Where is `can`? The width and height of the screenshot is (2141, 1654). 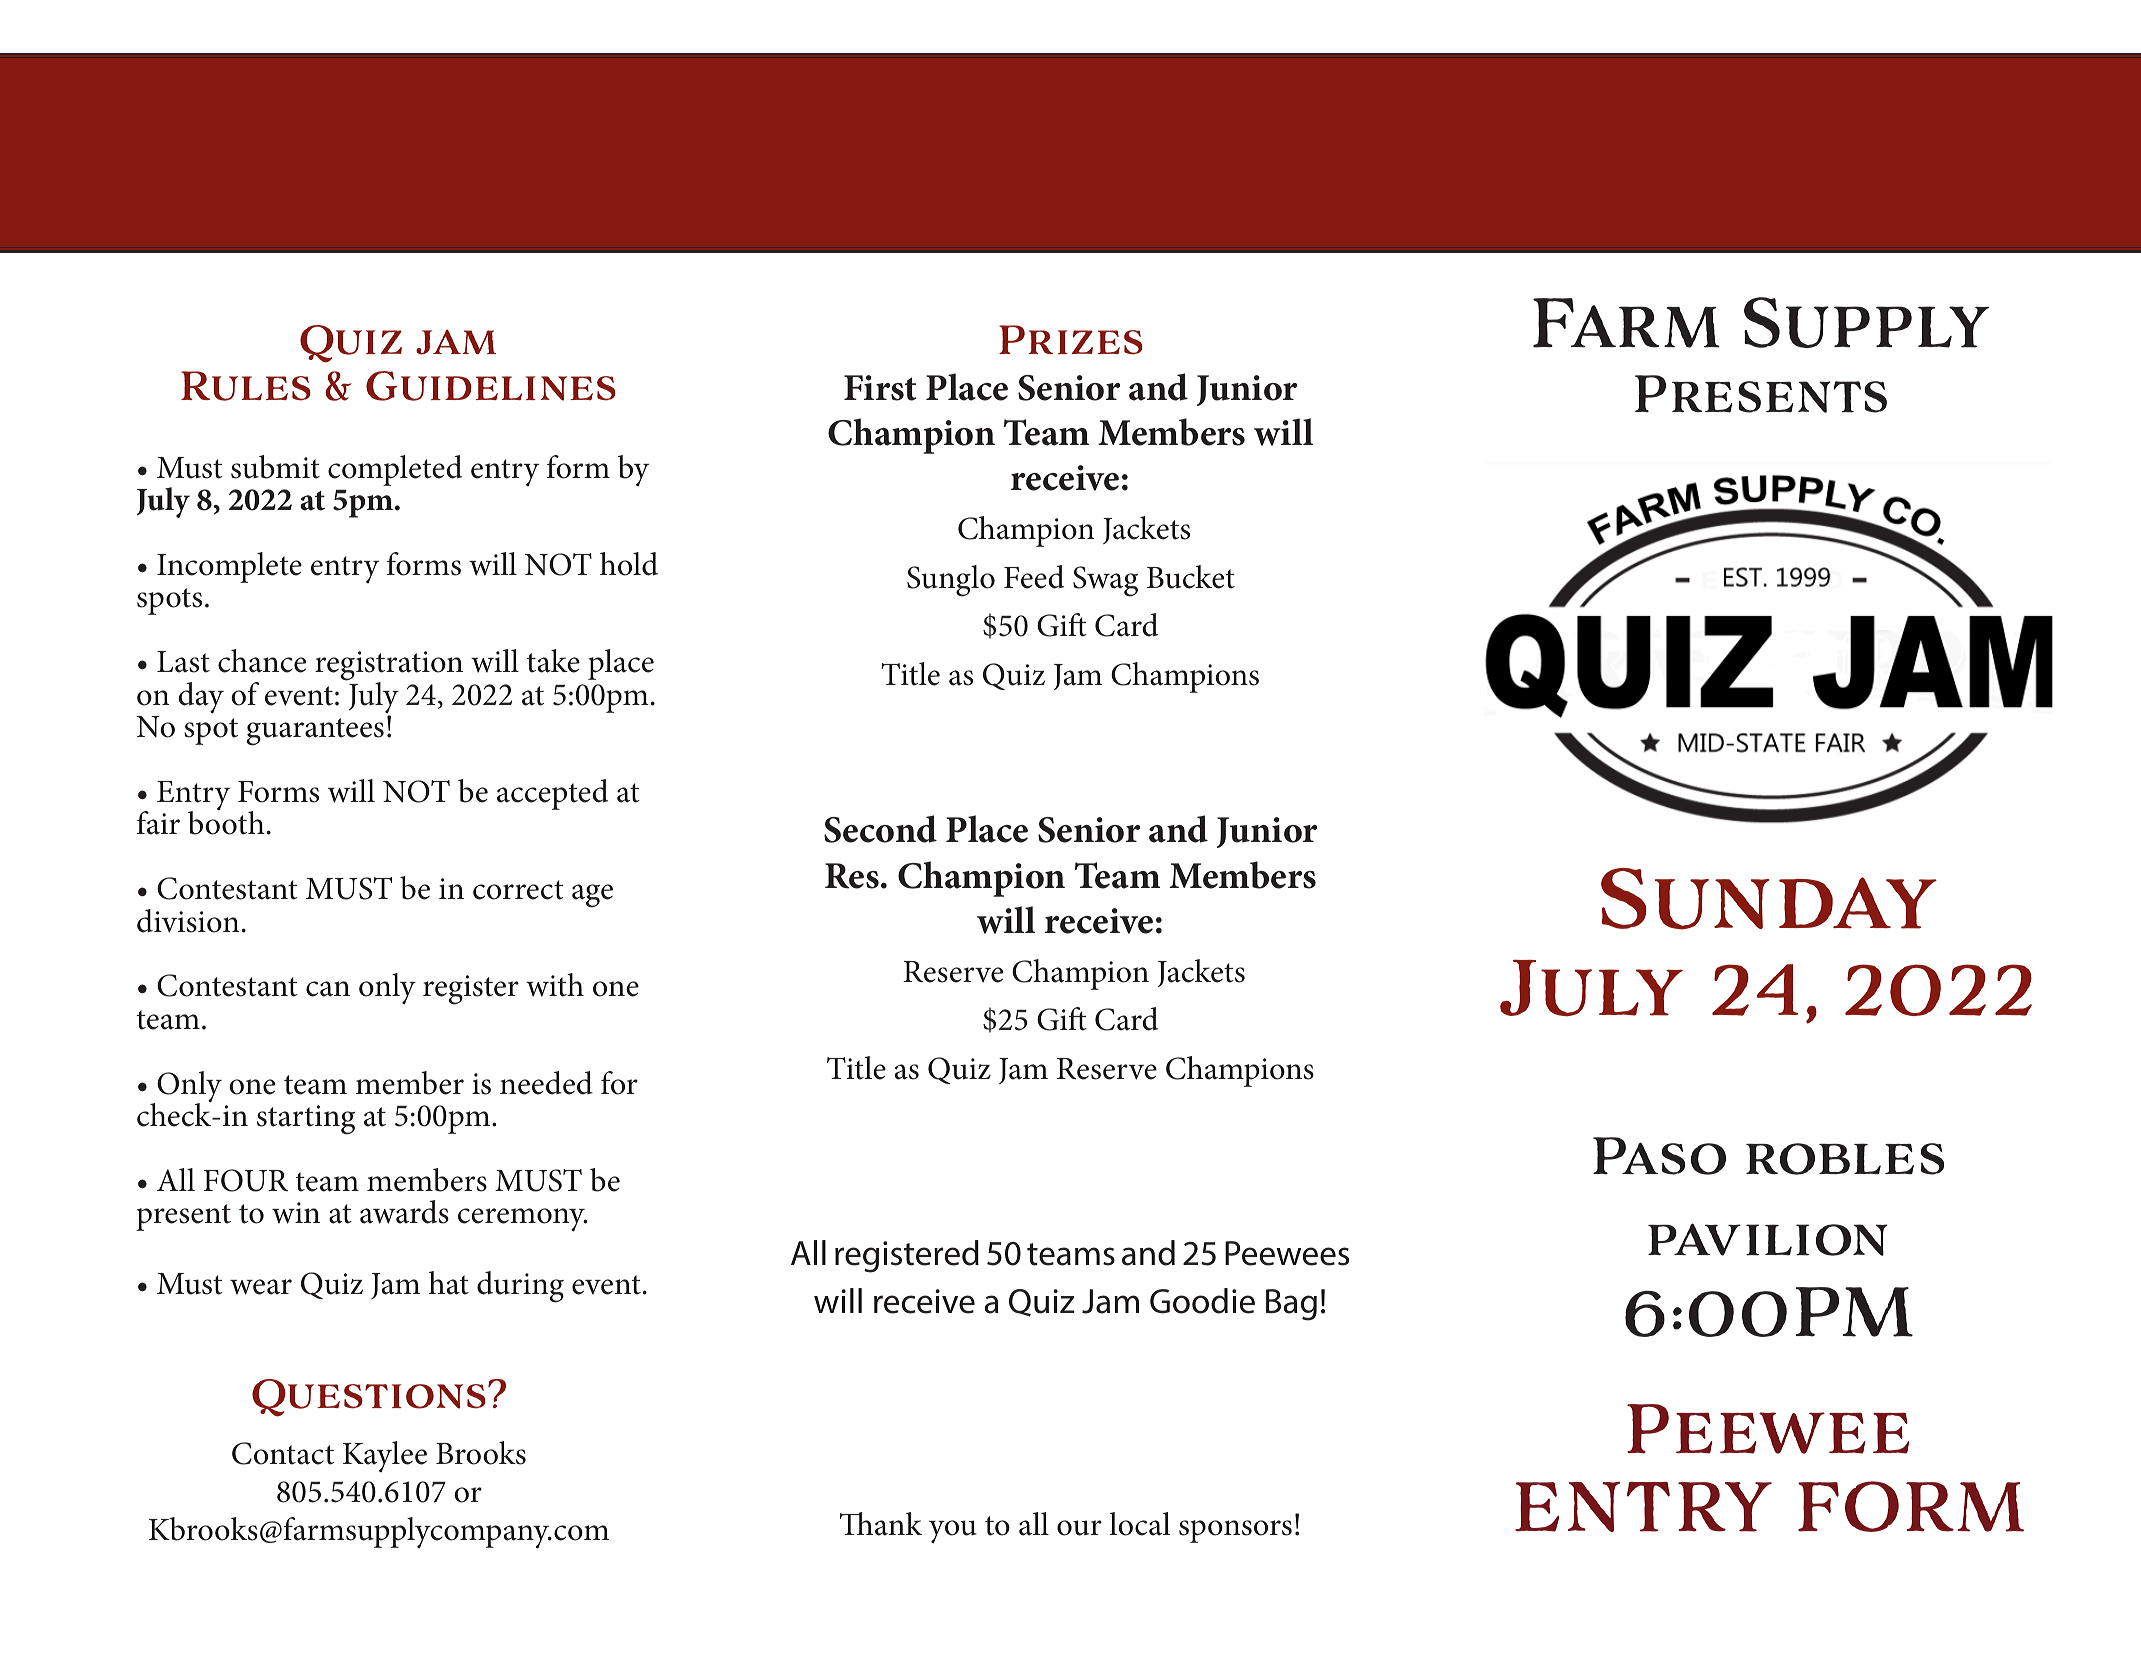 can is located at coordinates (328, 989).
